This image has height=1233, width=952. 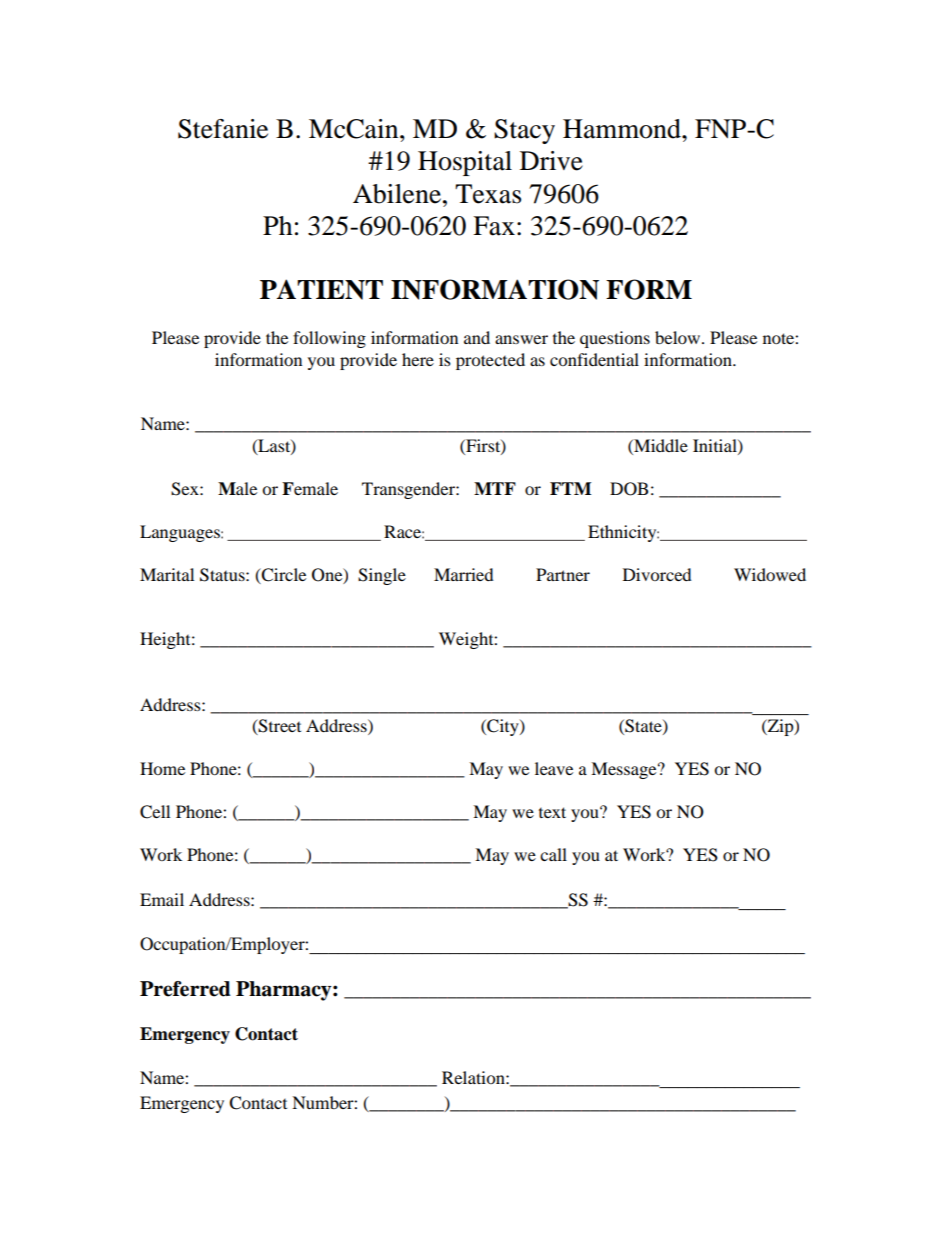 I want to click on leave, so click(x=554, y=768).
